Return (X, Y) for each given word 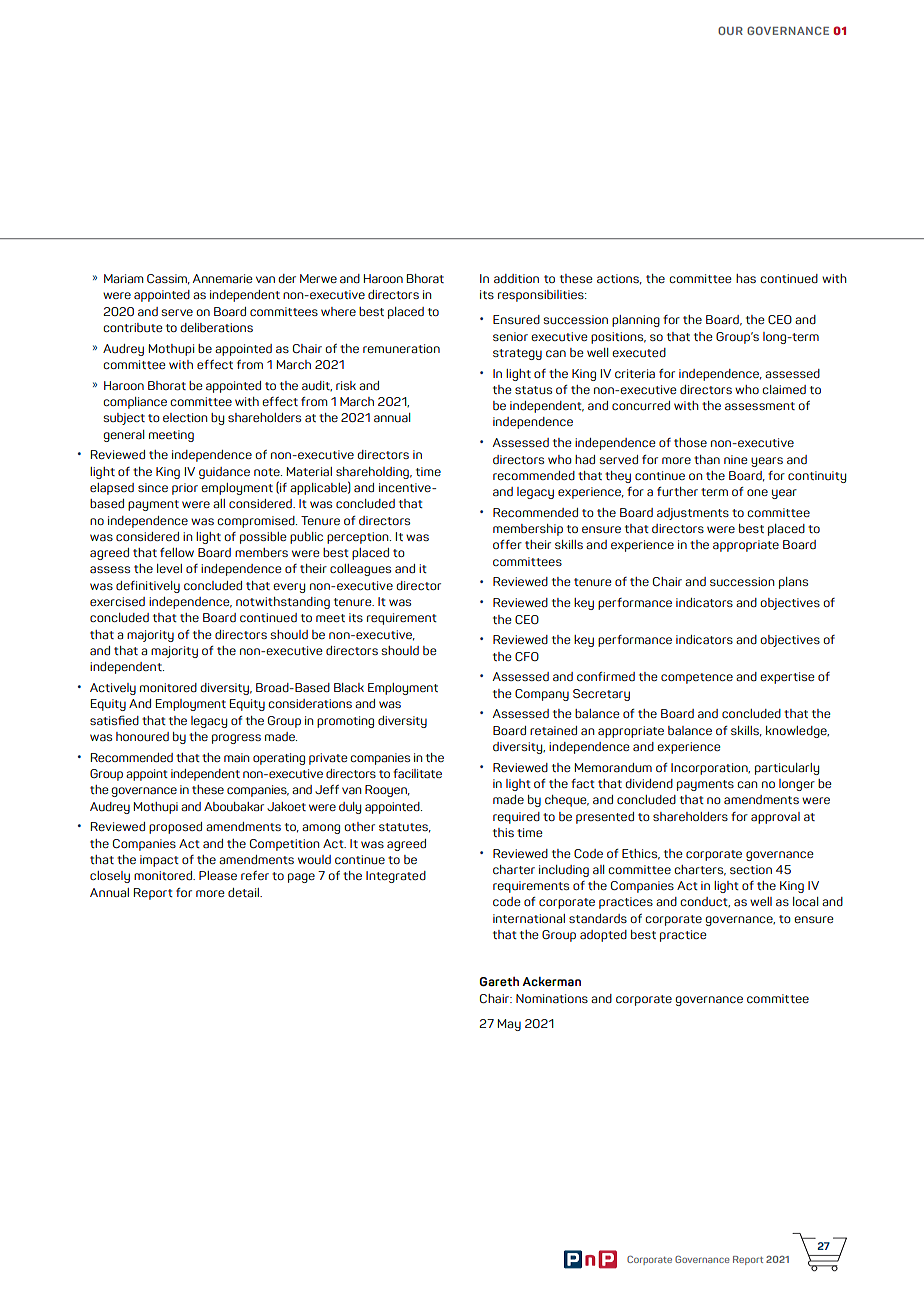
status (533, 390)
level (169, 568)
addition (516, 278)
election (185, 417)
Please (218, 875)
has (746, 278)
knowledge (797, 732)
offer (507, 544)
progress (236, 739)
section (751, 869)
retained (553, 730)
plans (793, 583)
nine (735, 459)
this (503, 832)
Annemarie (222, 278)
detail (244, 892)
